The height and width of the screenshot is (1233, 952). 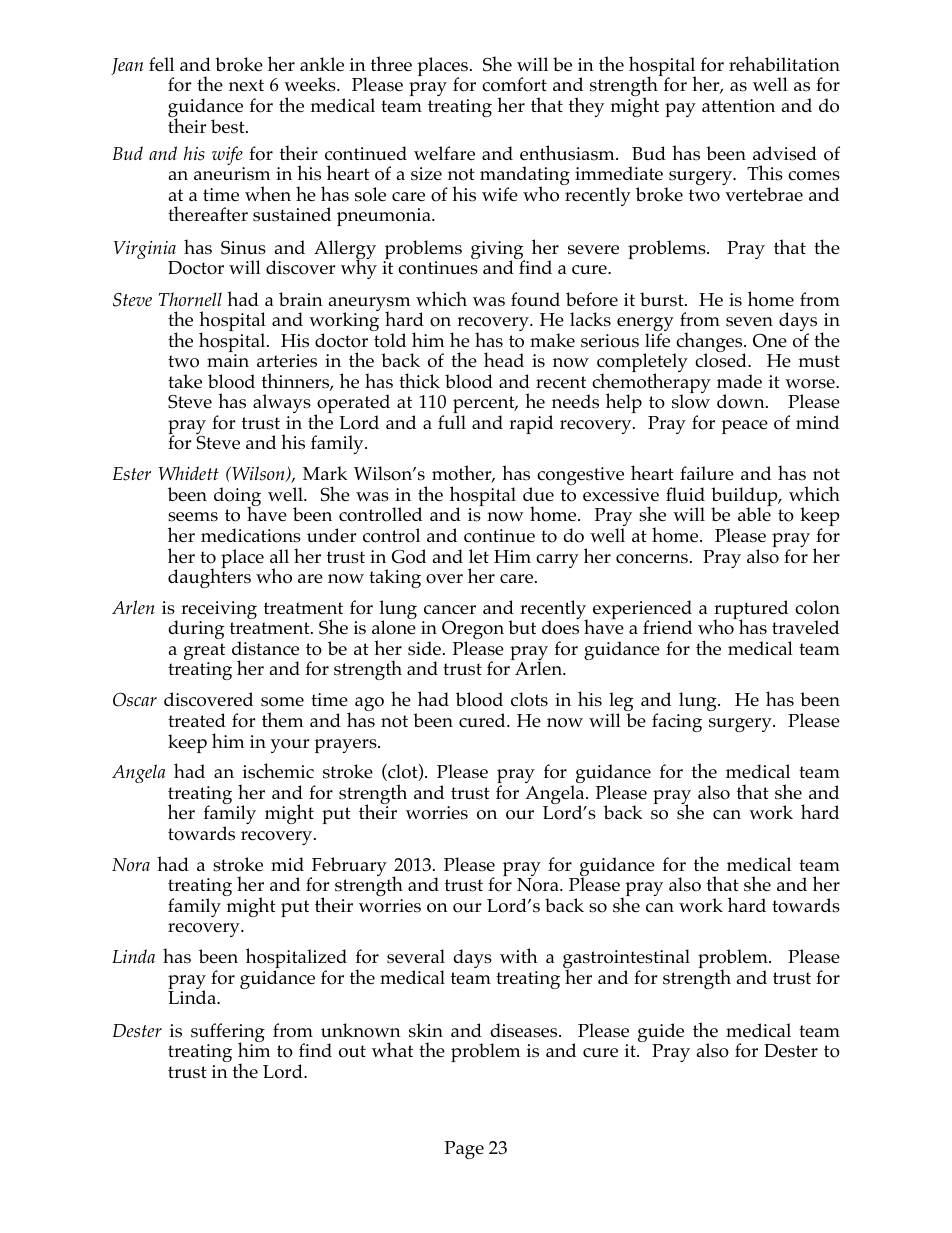 What do you see at coordinates (452, 422) in the screenshot?
I see `full` at bounding box center [452, 422].
